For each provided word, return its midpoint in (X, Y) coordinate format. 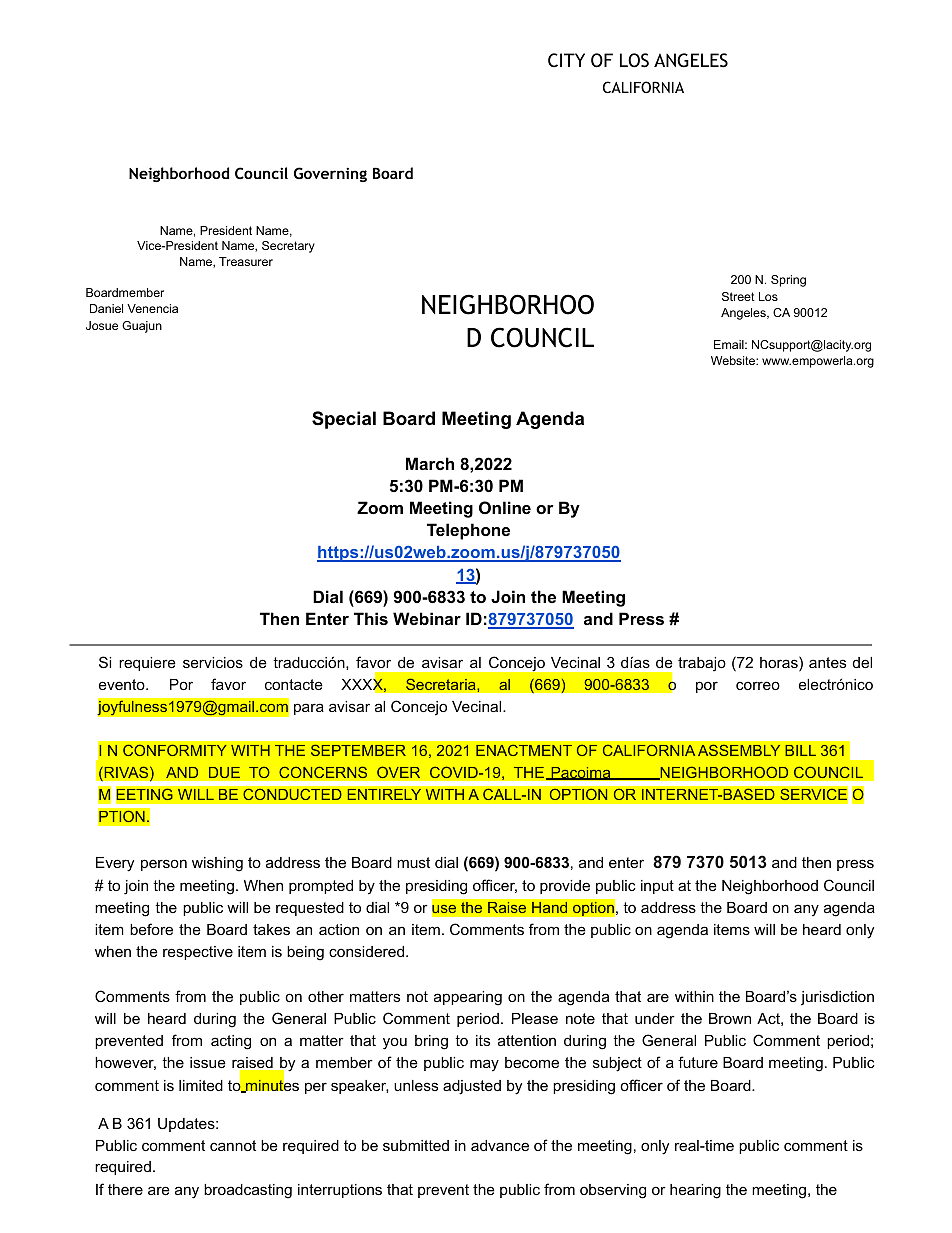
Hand (549, 907)
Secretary (288, 247)
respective (198, 953)
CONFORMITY (175, 750)
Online (505, 507)
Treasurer (246, 261)
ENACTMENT (524, 750)
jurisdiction (837, 998)
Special (344, 420)
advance (500, 1145)
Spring (788, 281)
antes (827, 662)
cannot (233, 1145)
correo (758, 685)
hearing (695, 1191)
